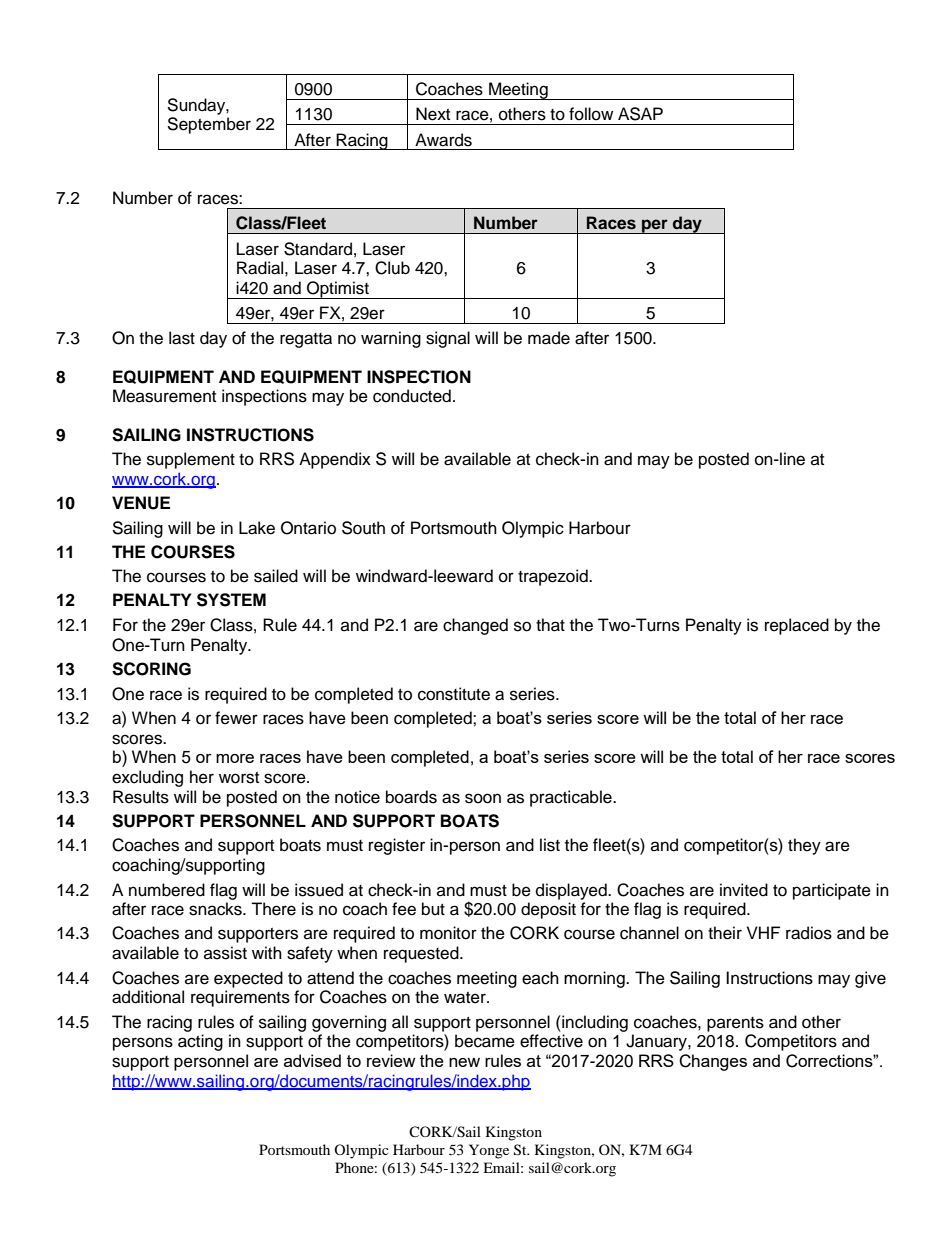 The width and height of the image is (952, 1233). I want to click on SYSTEM, so click(231, 600).
